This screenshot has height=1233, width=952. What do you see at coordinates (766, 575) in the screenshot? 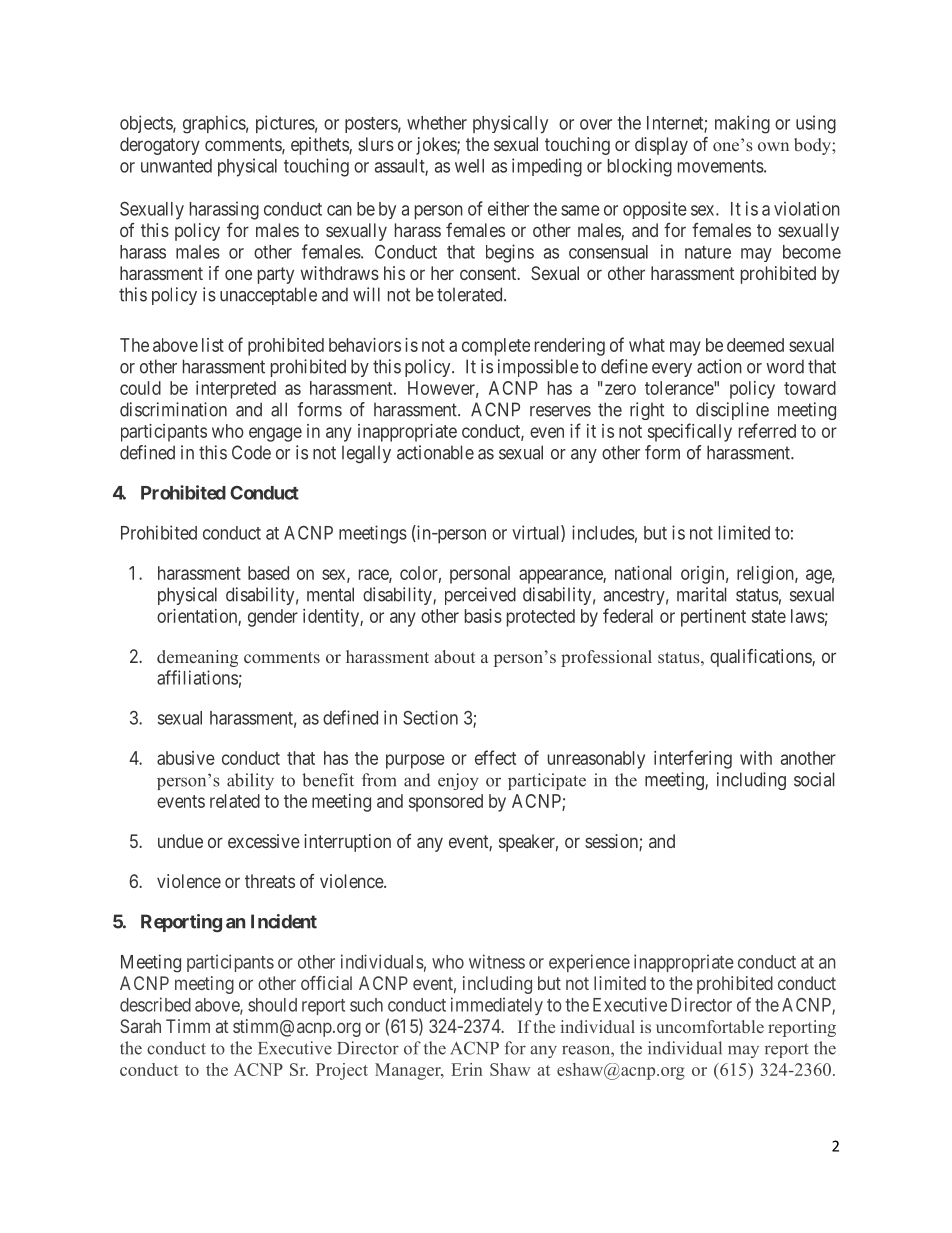
I see `religion` at bounding box center [766, 575].
